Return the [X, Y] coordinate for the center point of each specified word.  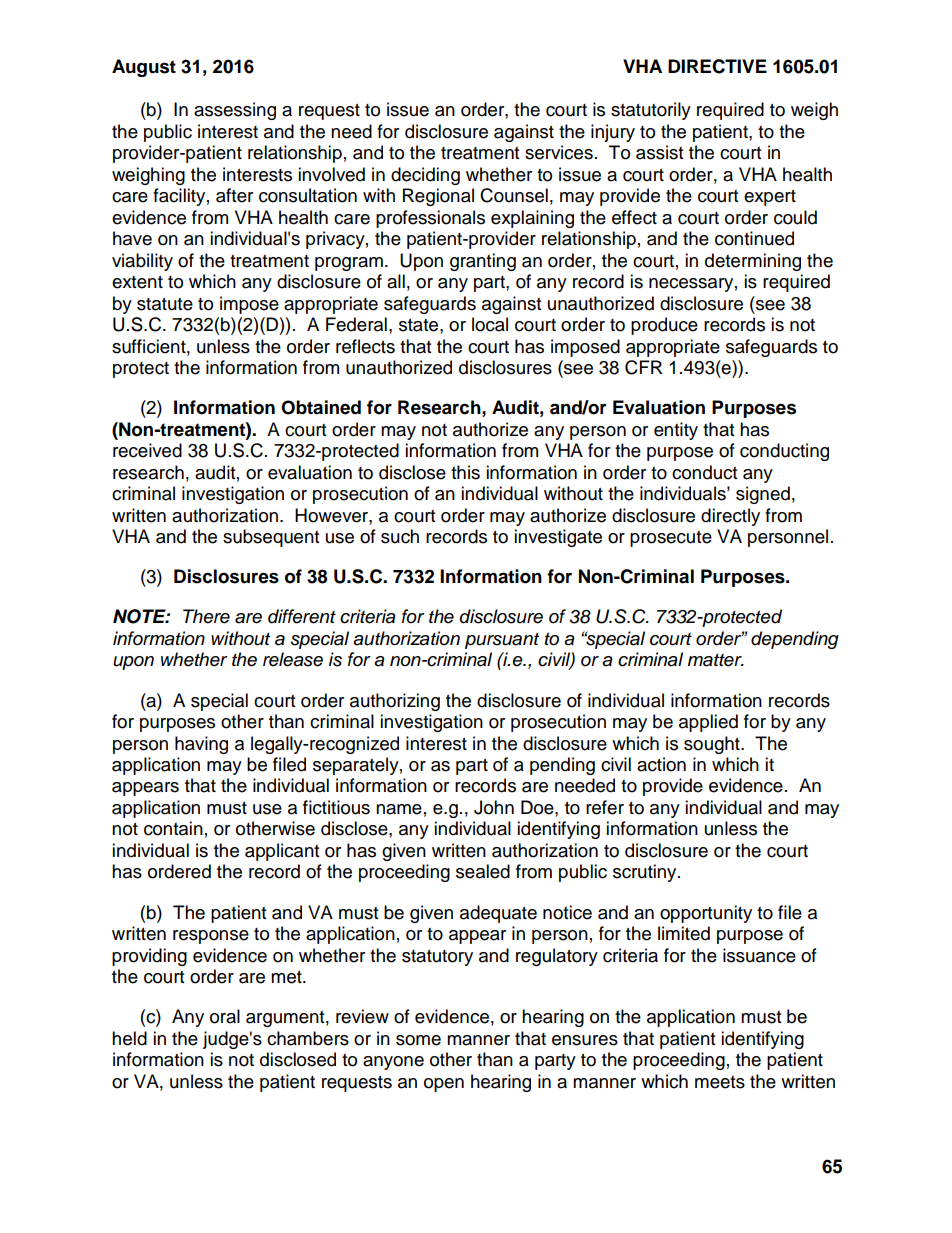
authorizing [395, 702]
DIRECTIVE [717, 66]
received [147, 450]
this [465, 472]
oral [225, 1016]
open [444, 1085]
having [201, 745]
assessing [235, 111]
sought [713, 745]
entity [676, 431]
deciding [425, 176]
